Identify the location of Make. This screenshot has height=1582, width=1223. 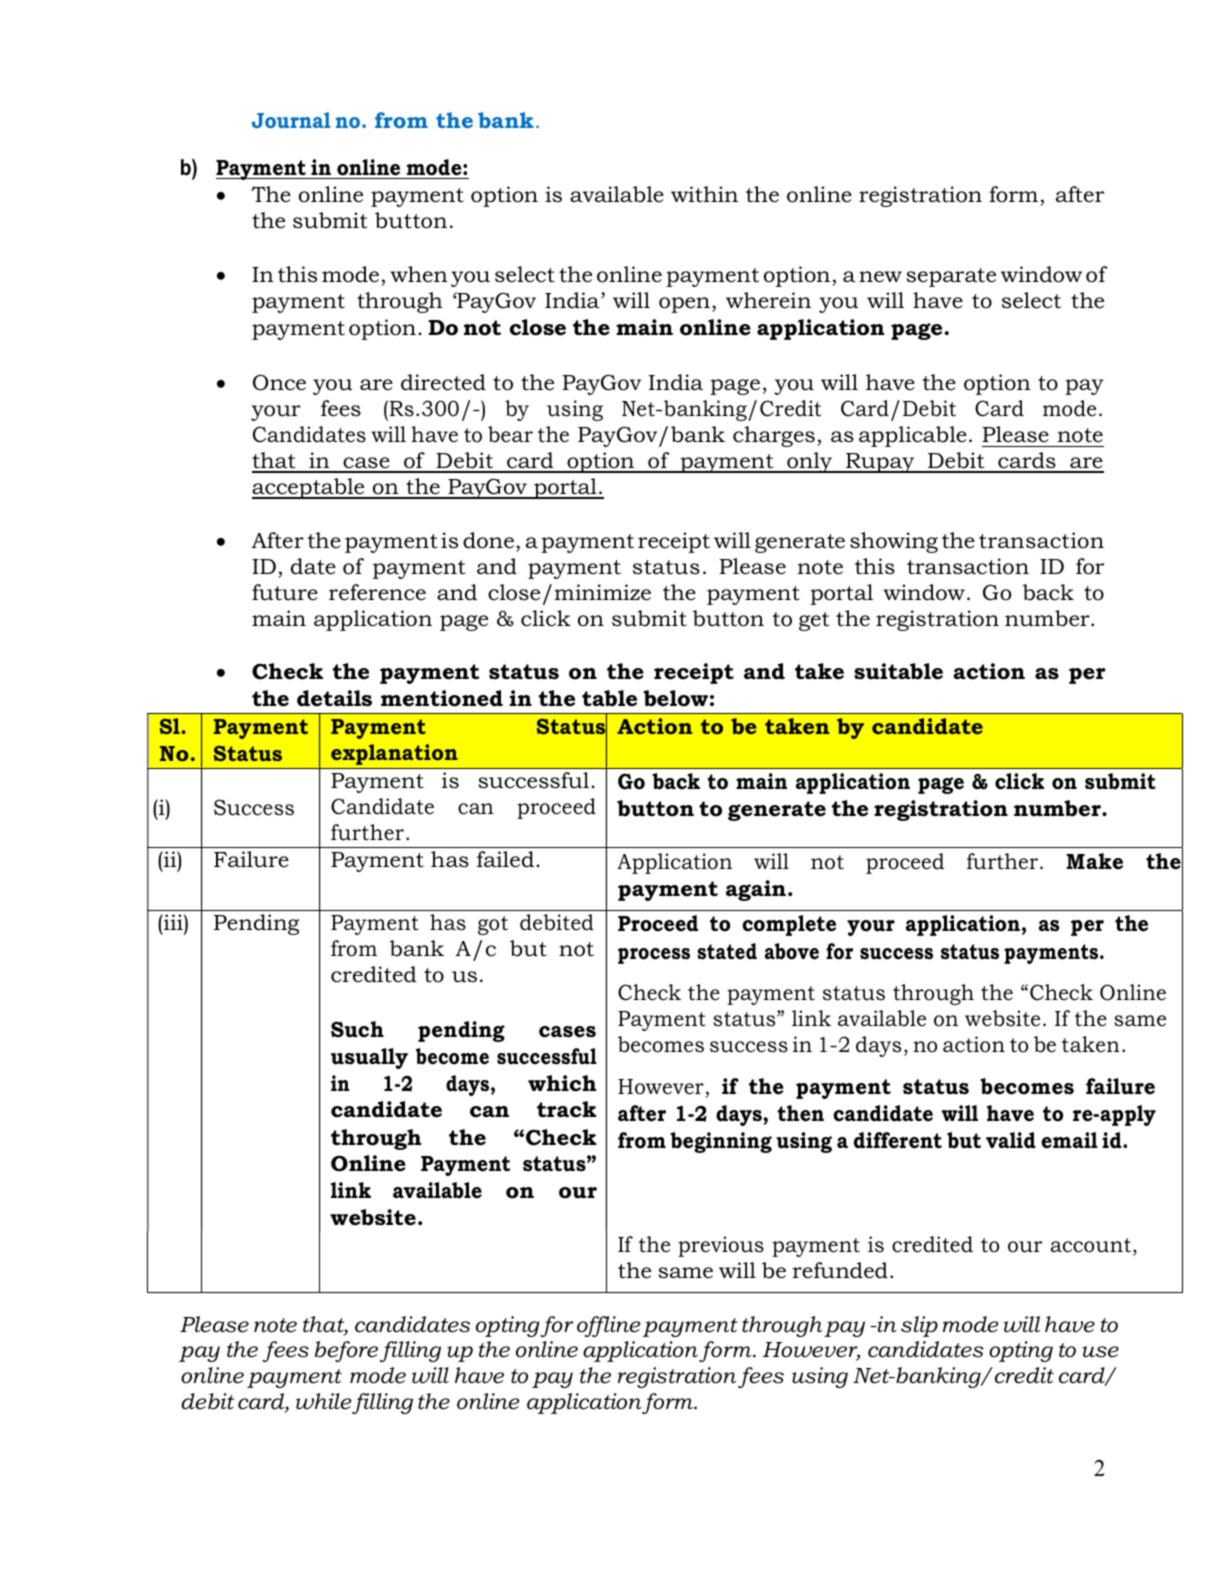
(1094, 861).
